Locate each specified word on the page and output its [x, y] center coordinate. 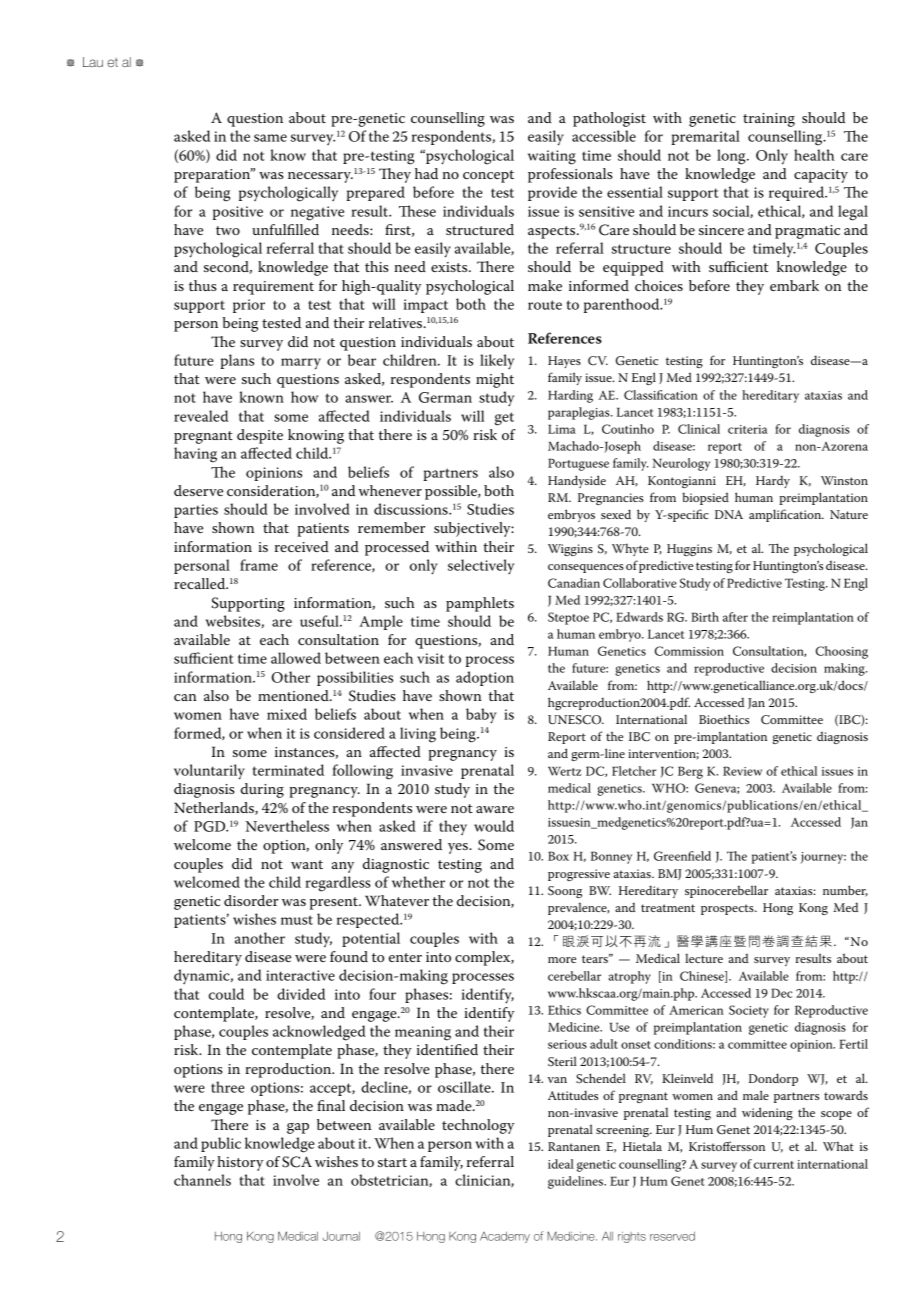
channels [202, 1180]
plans [237, 361]
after [735, 617]
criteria [747, 429]
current [774, 1165]
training [769, 120]
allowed [296, 658]
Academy [505, 1237]
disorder [251, 900]
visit [430, 658]
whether [418, 882]
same [270, 138]
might [495, 380]
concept [488, 176]
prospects [728, 909]
